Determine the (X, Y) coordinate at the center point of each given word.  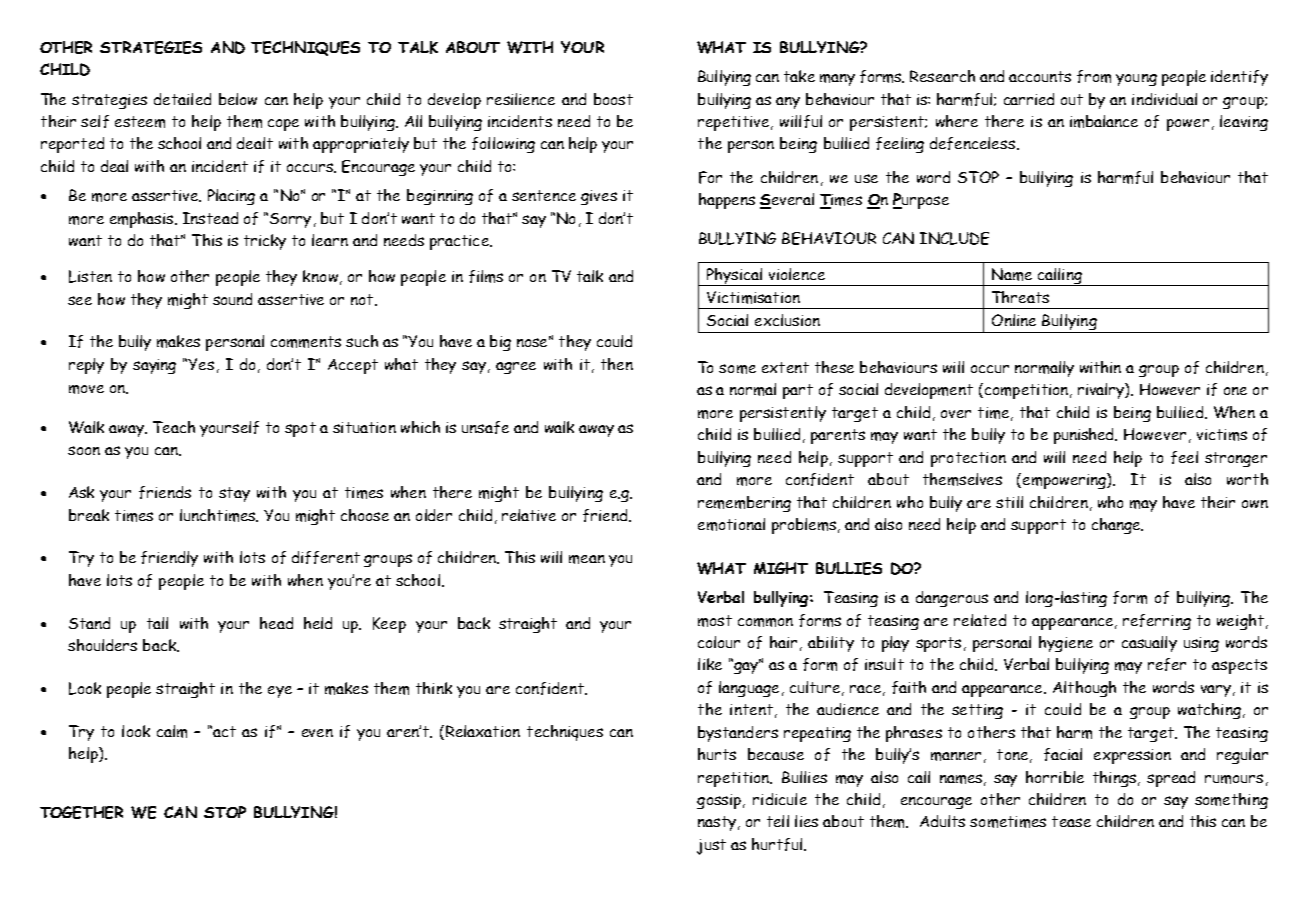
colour (719, 642)
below (238, 99)
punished (1085, 436)
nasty (717, 823)
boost (613, 99)
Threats (1020, 297)
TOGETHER (81, 812)
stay (234, 494)
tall (157, 623)
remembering (744, 504)
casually (1149, 644)
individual (1164, 99)
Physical (735, 277)
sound (232, 299)
